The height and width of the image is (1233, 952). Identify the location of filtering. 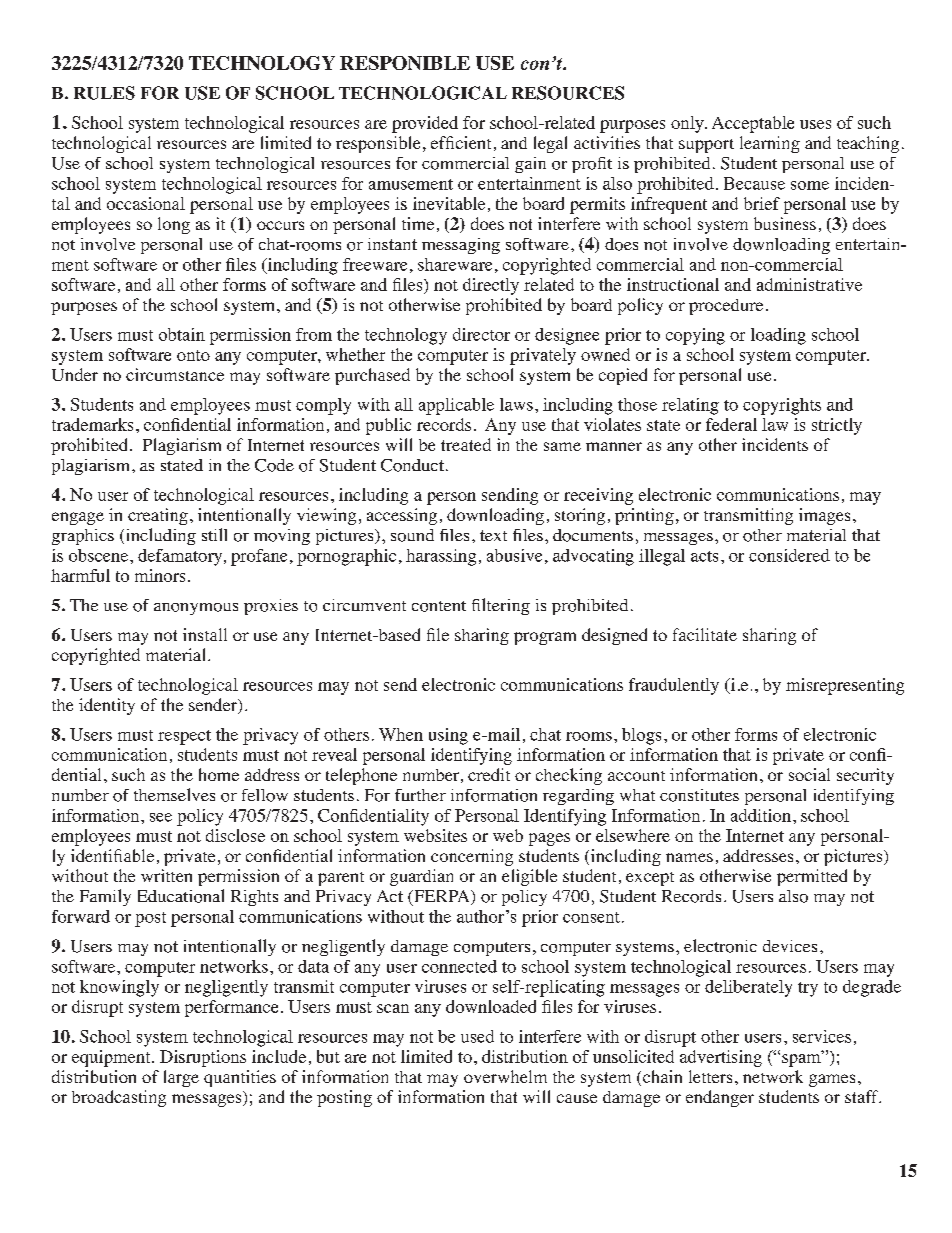
(501, 606).
